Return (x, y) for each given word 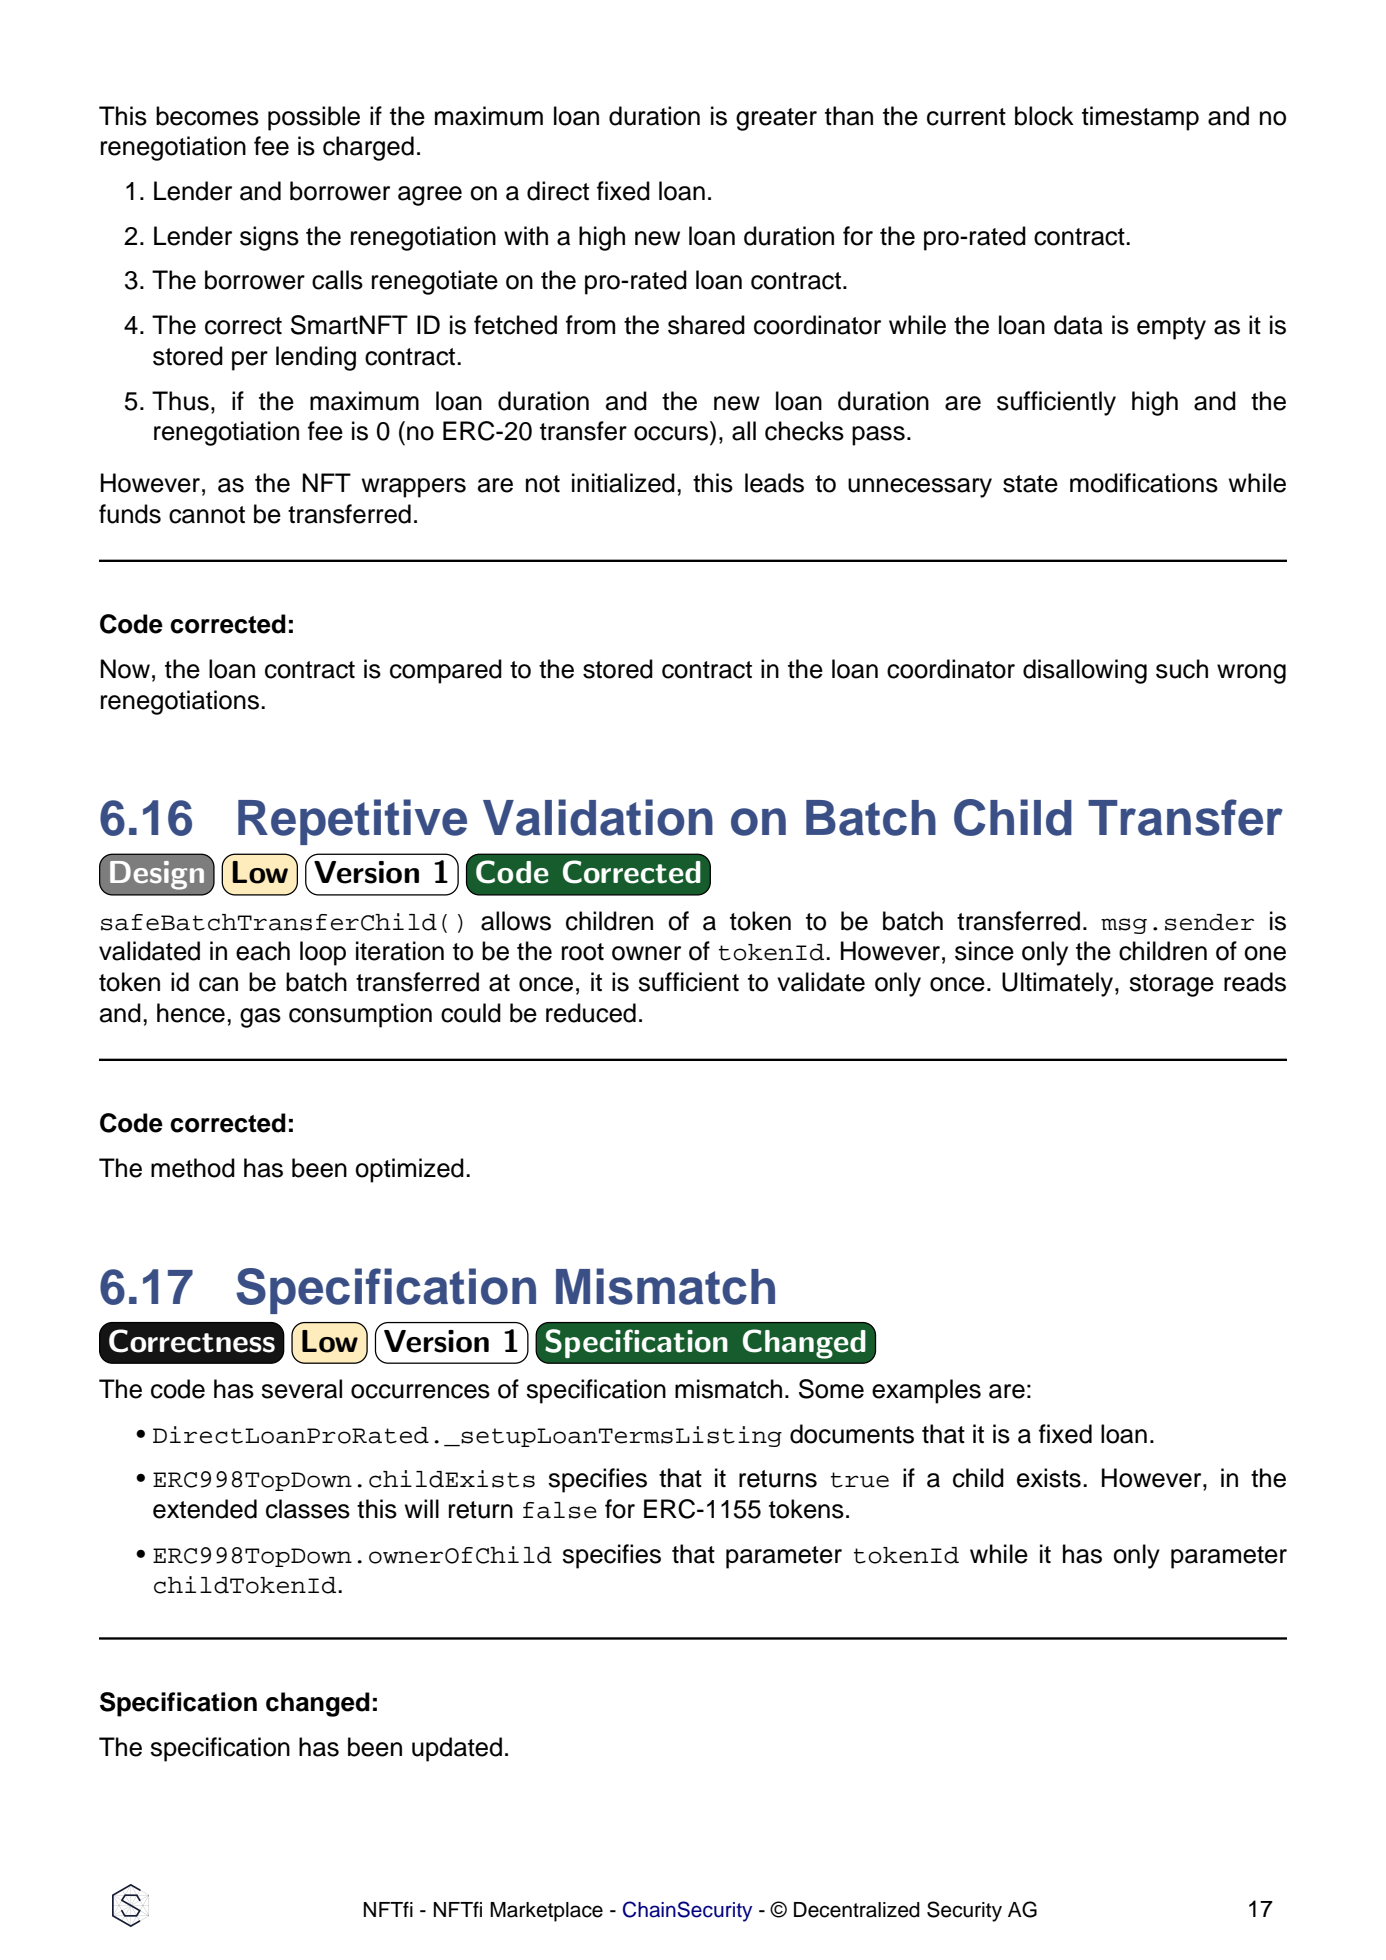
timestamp (1140, 118)
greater (776, 119)
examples (926, 1391)
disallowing (1085, 671)
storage (1171, 985)
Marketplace (546, 1912)
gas (260, 1018)
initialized (623, 483)
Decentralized (857, 1910)
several (301, 1389)
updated (457, 1749)
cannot (207, 515)
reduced (591, 1013)
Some (831, 1389)
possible (314, 118)
